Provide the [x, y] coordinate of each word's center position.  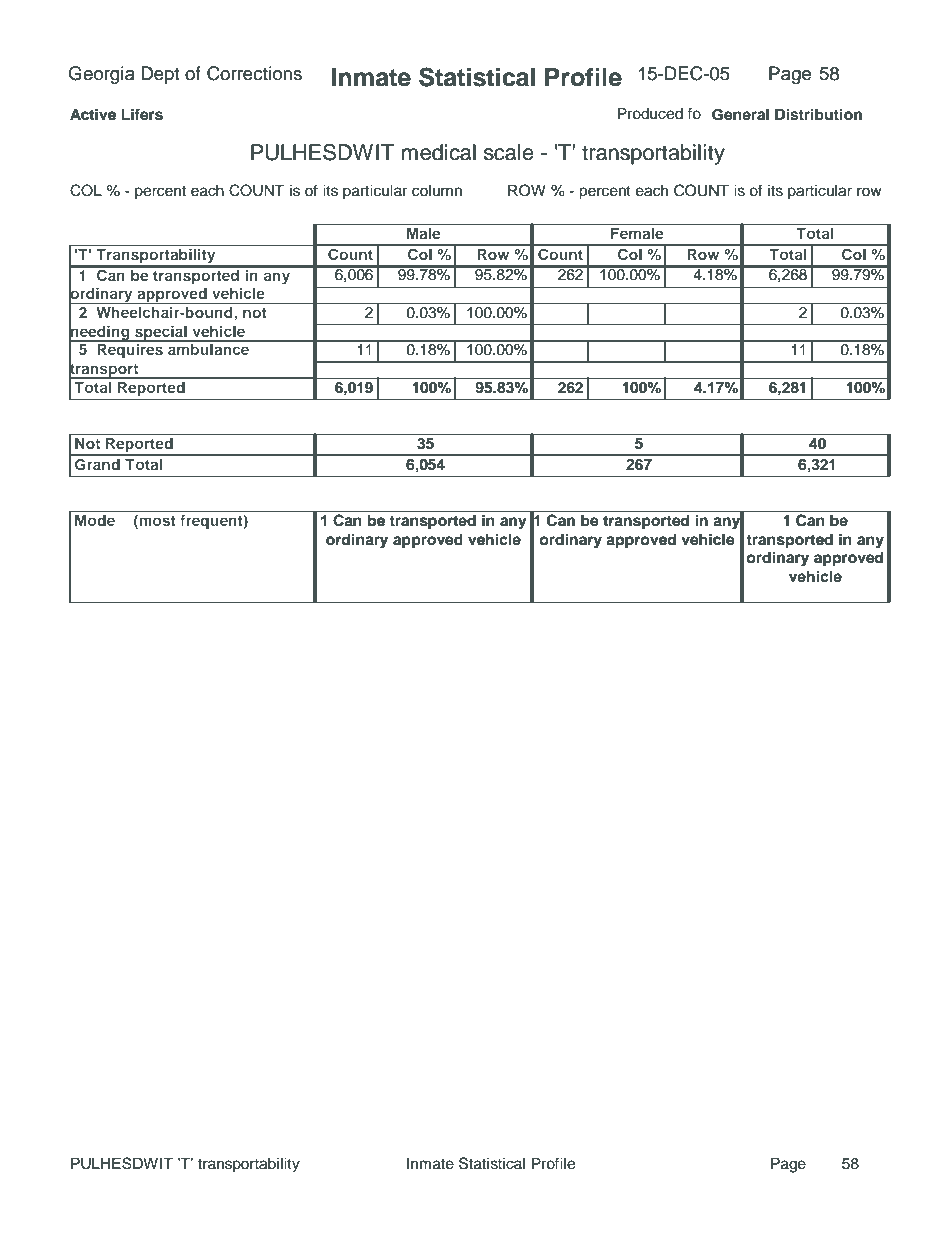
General [740, 114]
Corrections [254, 73]
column [437, 191]
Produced [650, 113]
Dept [160, 75]
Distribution [818, 114]
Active [93, 114]
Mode [95, 520]
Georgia [101, 75]
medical [439, 152]
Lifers [142, 114]
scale [509, 152]
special [161, 334]
